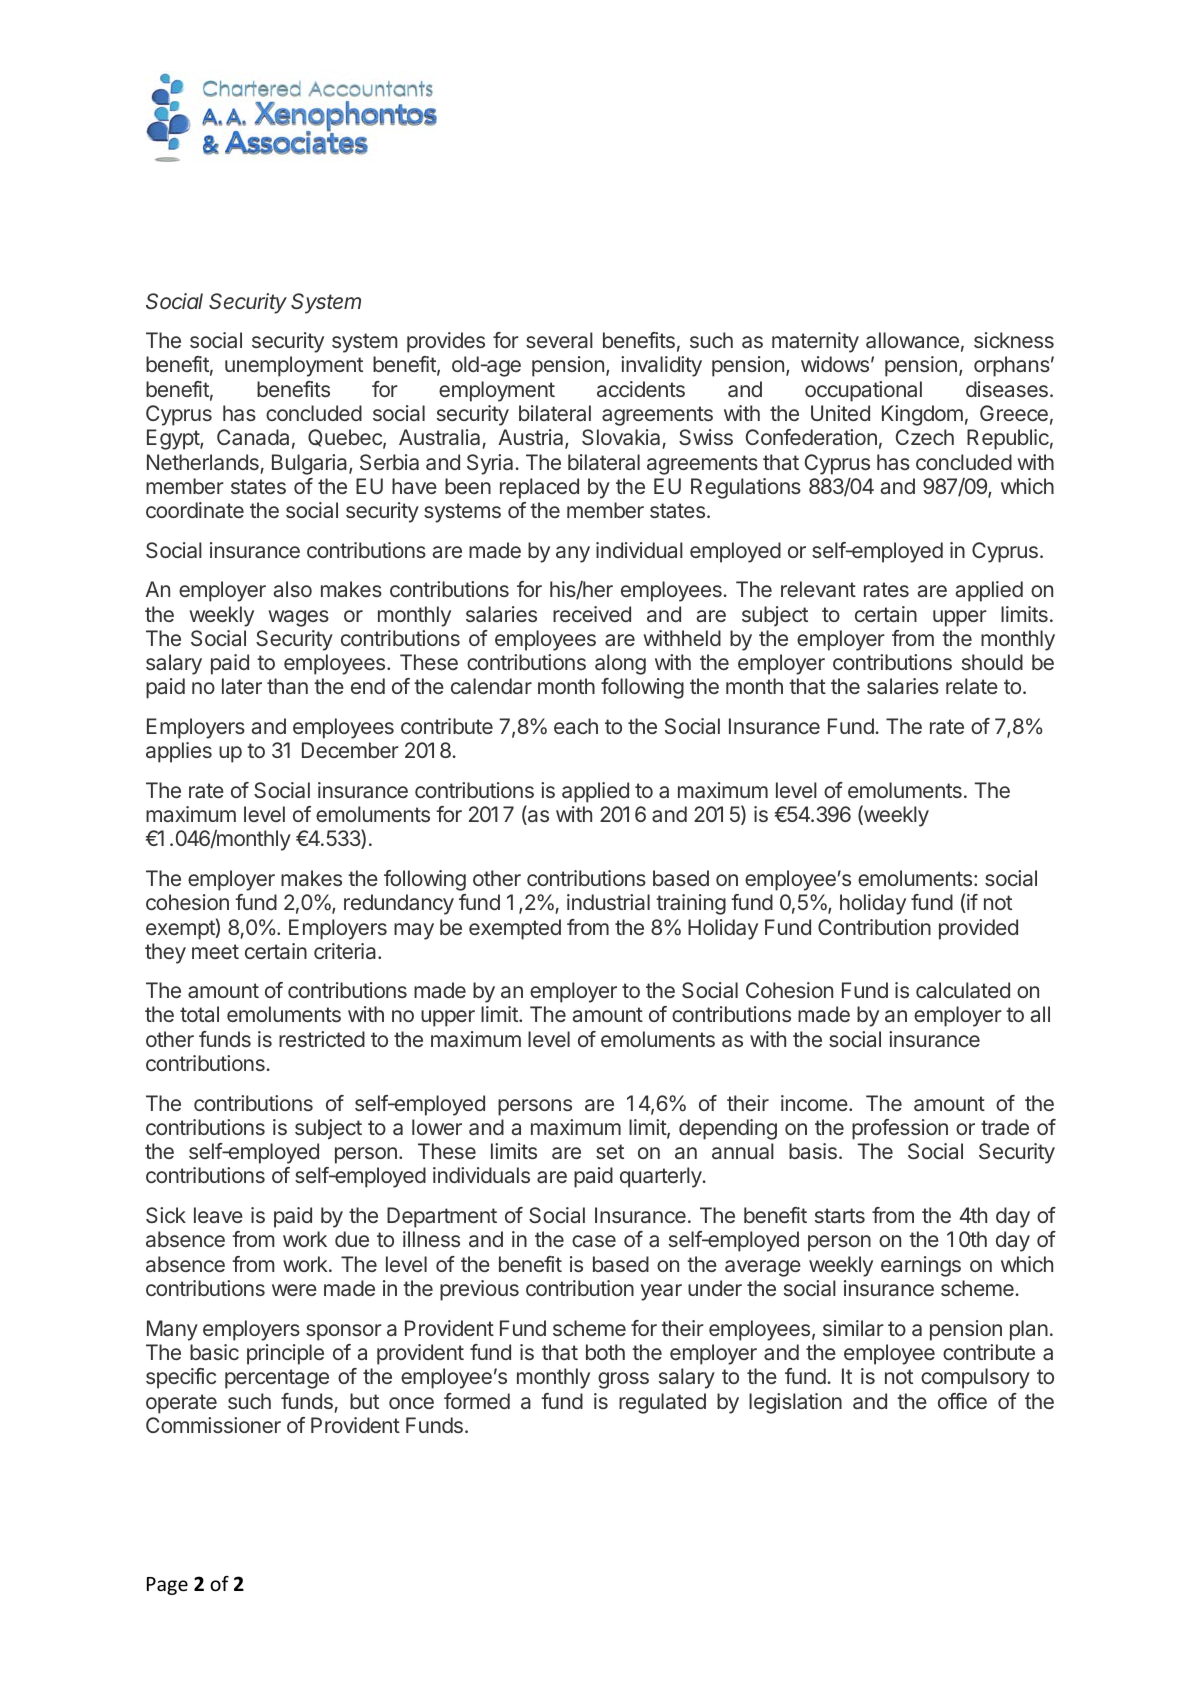 The height and width of the image is (1696, 1199). Describe the element at coordinates (253, 437) in the image. I see `Canada` at that location.
